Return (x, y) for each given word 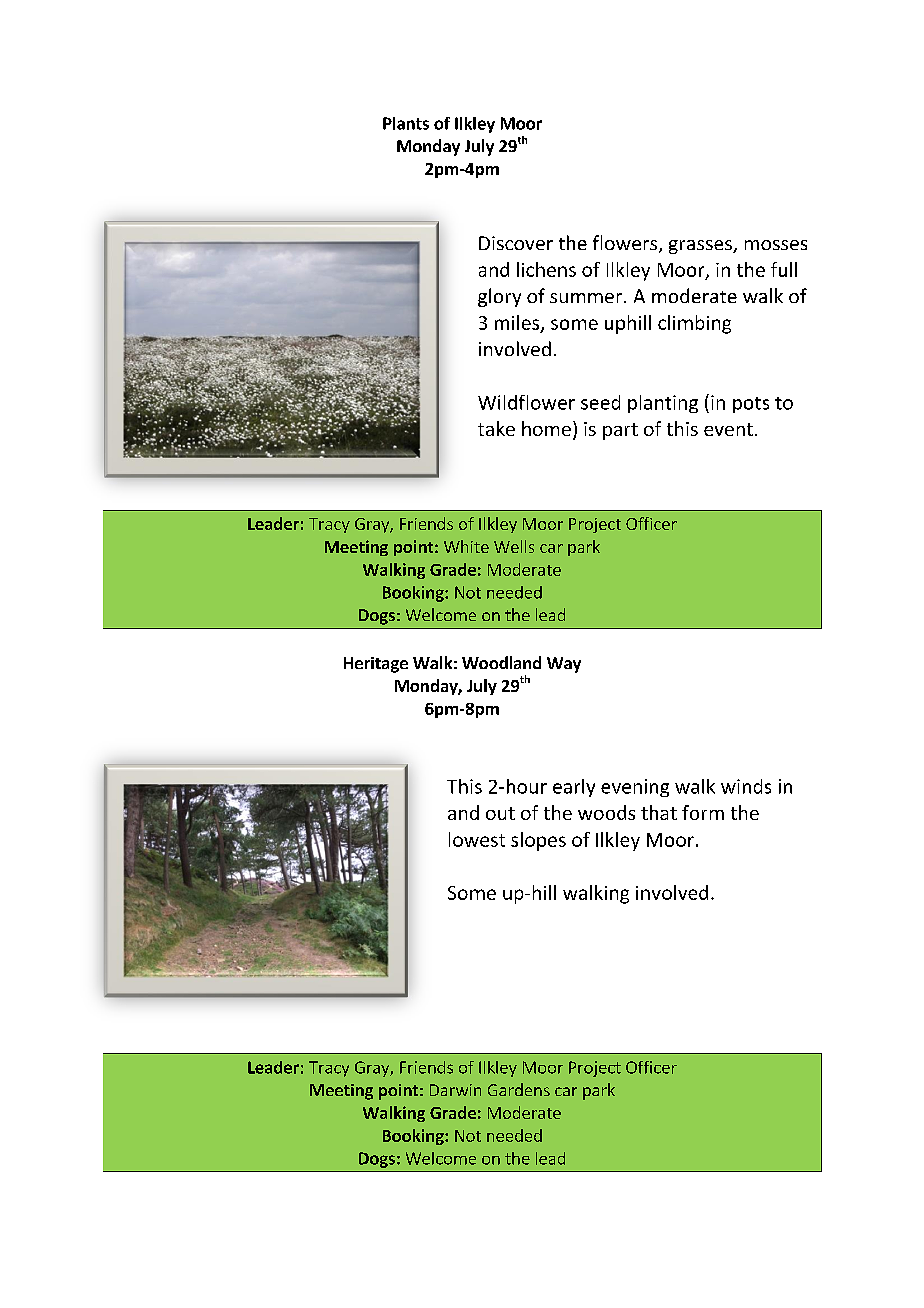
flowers (626, 244)
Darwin (455, 1090)
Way (564, 665)
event (728, 429)
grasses (701, 247)
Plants (406, 123)
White (466, 546)
